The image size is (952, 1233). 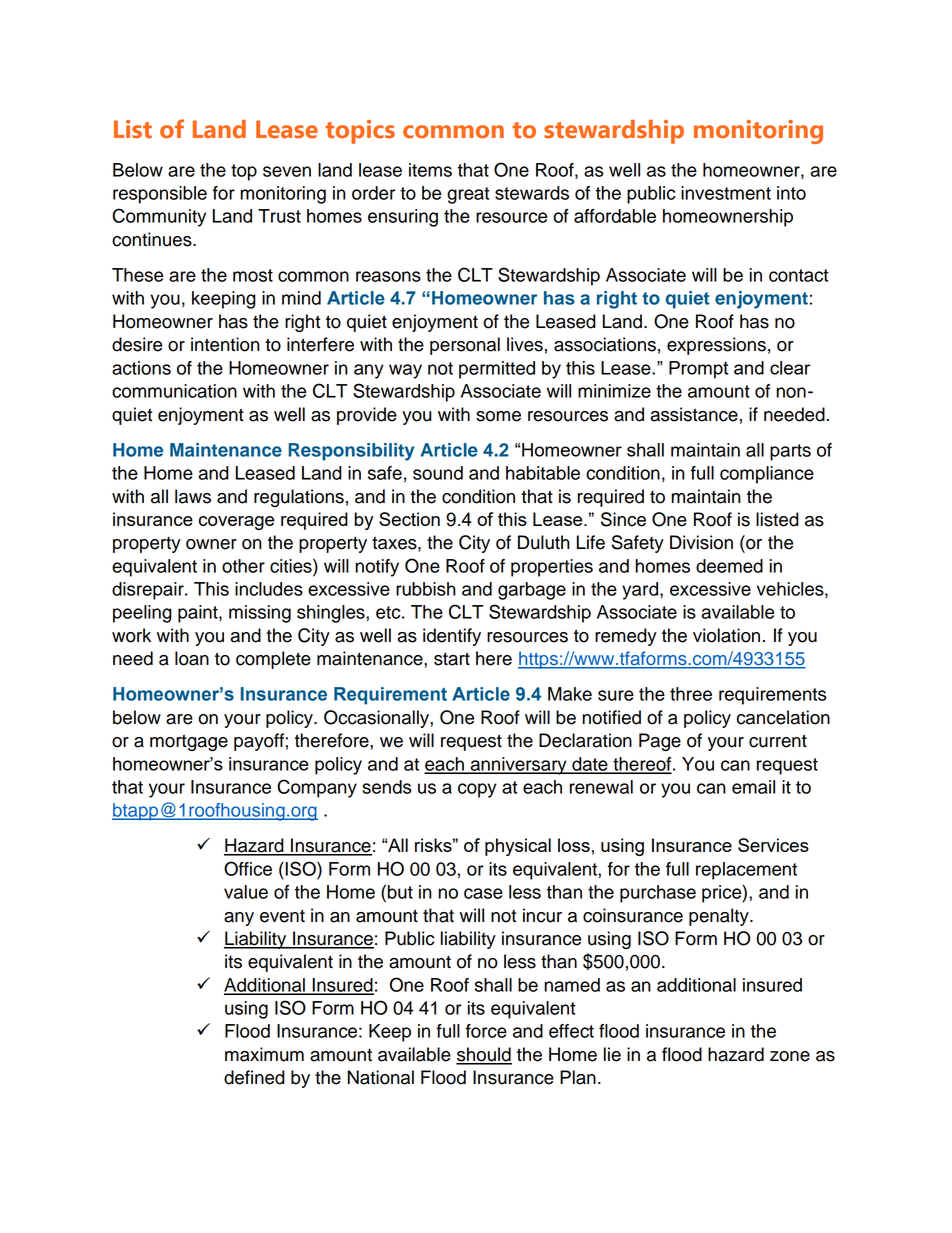 I want to click on items, so click(x=430, y=170).
